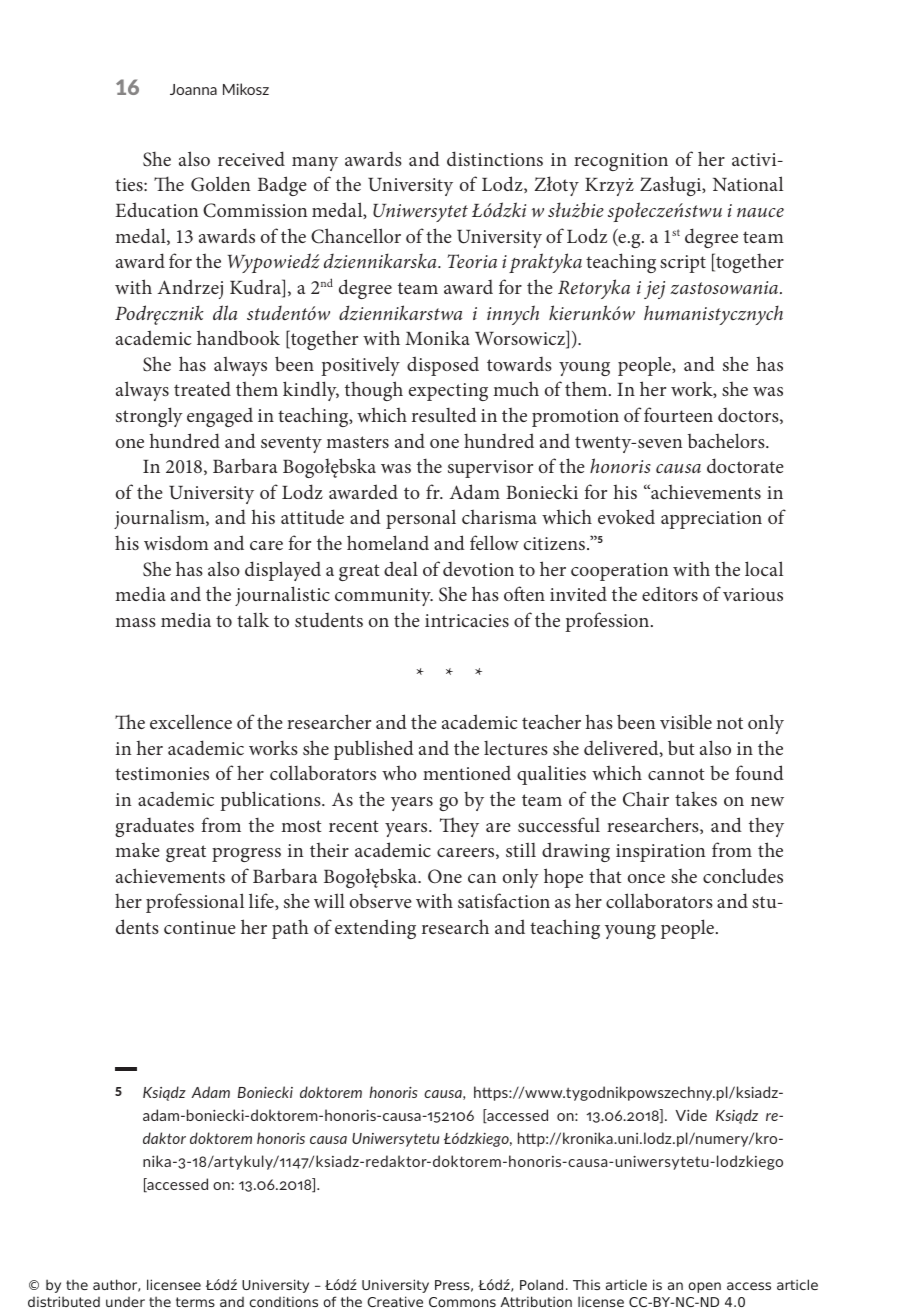  Describe the element at coordinates (374, 750) in the screenshot. I see `published` at that location.
